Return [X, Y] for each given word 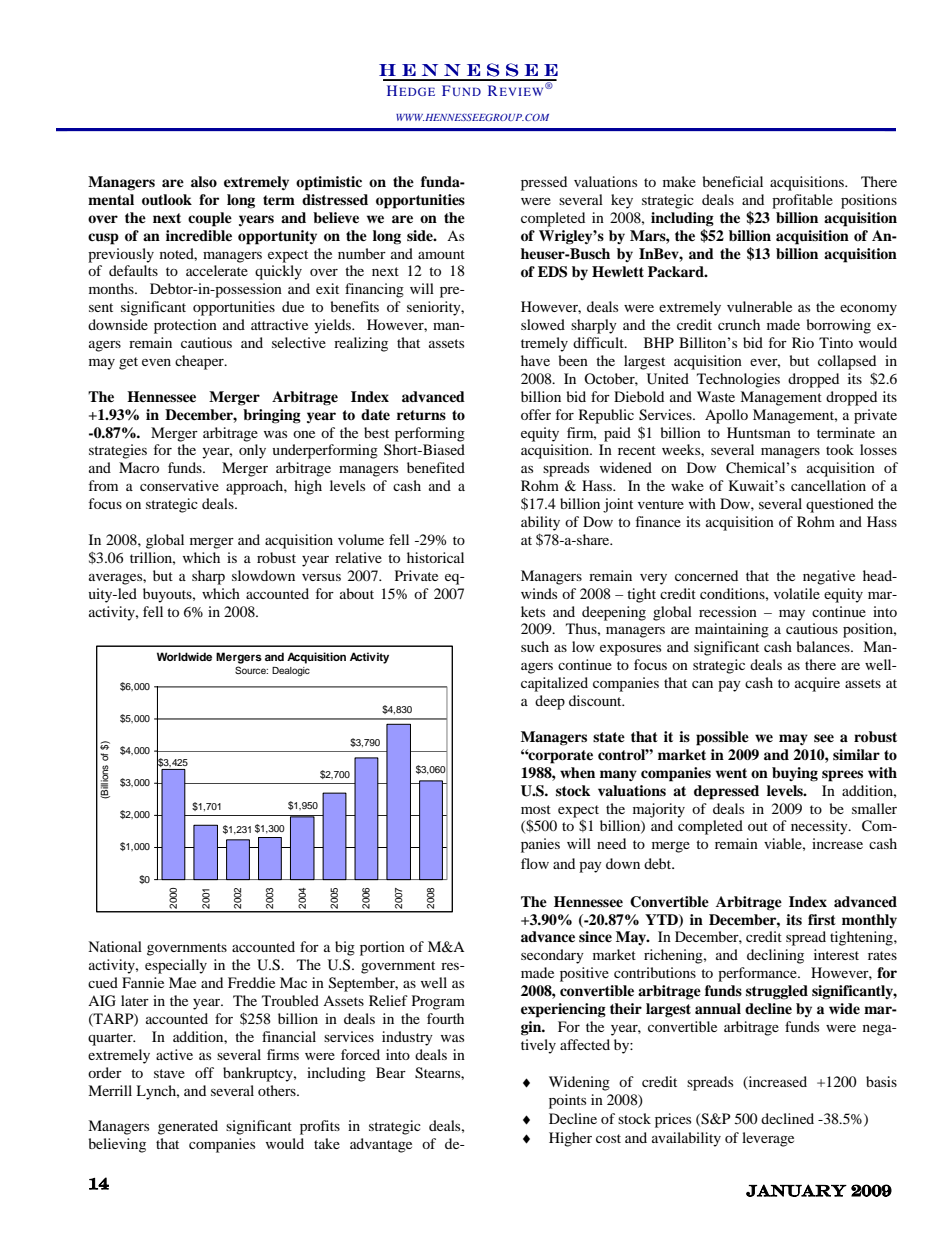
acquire [817, 684]
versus [321, 577]
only [252, 451]
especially [176, 966]
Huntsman [759, 432]
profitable [802, 201]
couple [210, 219]
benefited [436, 467]
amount [441, 254]
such [535, 646]
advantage [381, 1145]
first [822, 919]
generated [188, 1127]
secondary [552, 956]
